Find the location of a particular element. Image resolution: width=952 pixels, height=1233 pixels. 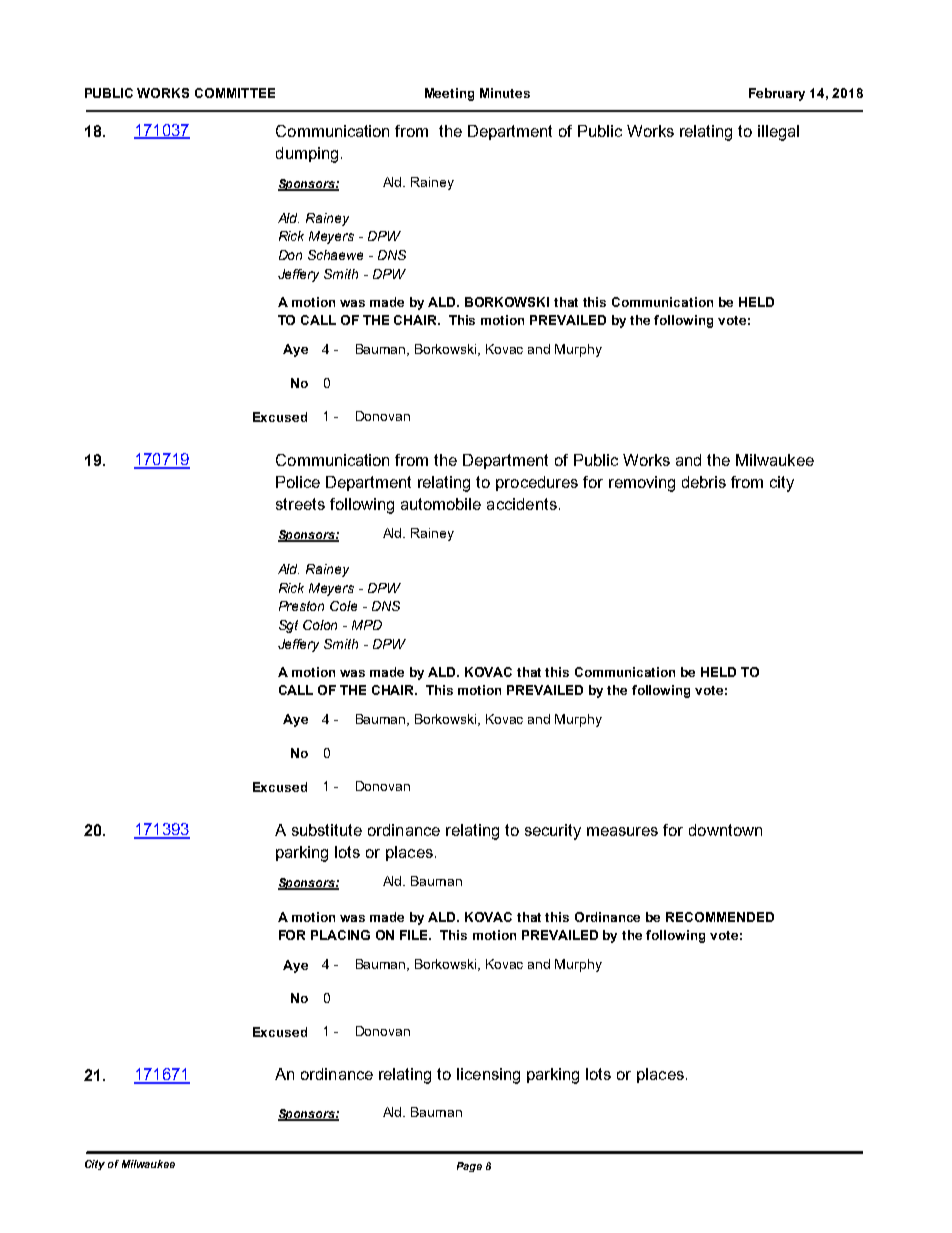

Page is located at coordinates (469, 1167).
